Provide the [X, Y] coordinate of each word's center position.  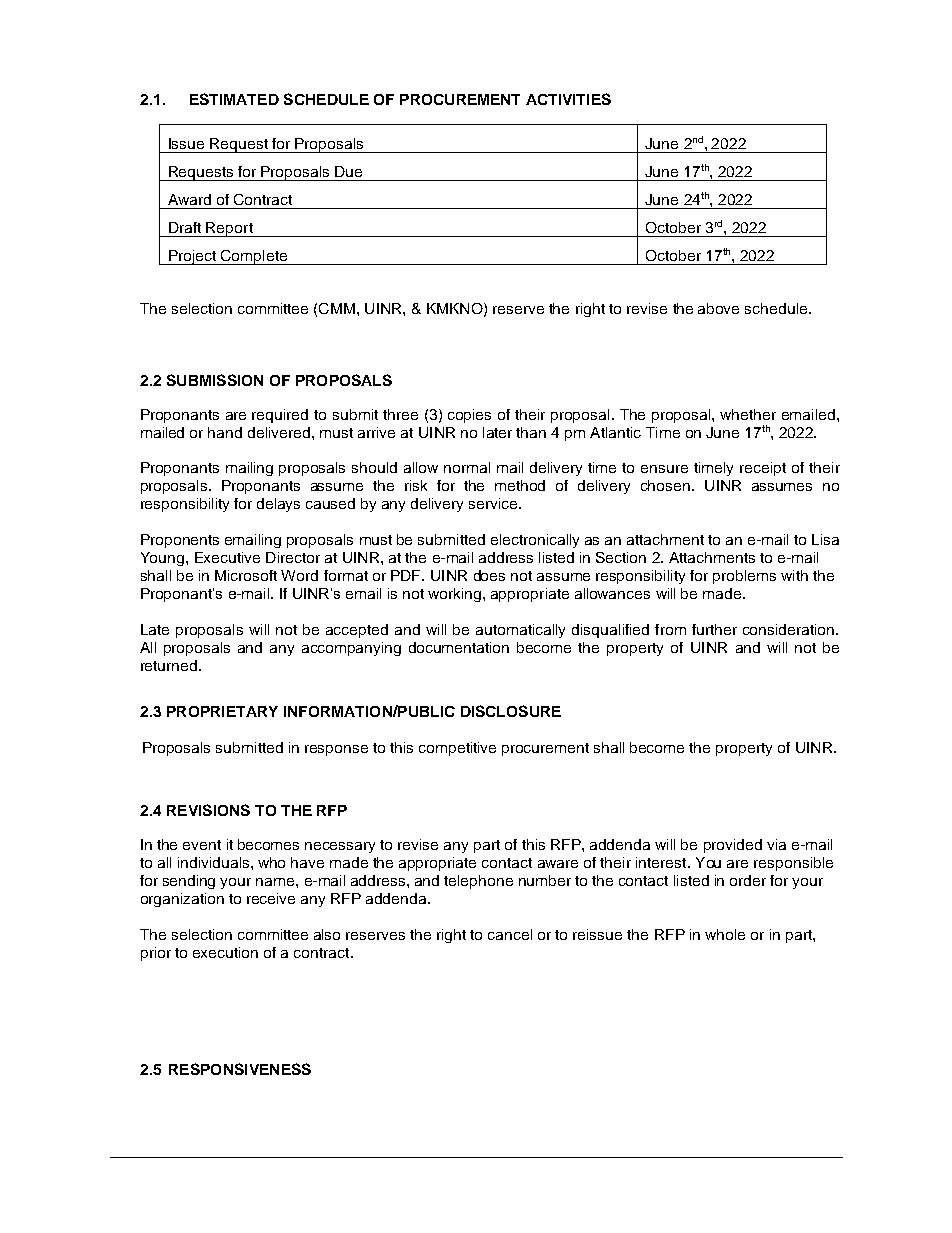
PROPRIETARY [222, 711]
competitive [457, 749]
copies [469, 416]
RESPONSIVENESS [240, 1069]
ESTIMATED [234, 99]
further [714, 629]
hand [225, 432]
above [718, 308]
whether [748, 414]
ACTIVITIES [568, 99]
